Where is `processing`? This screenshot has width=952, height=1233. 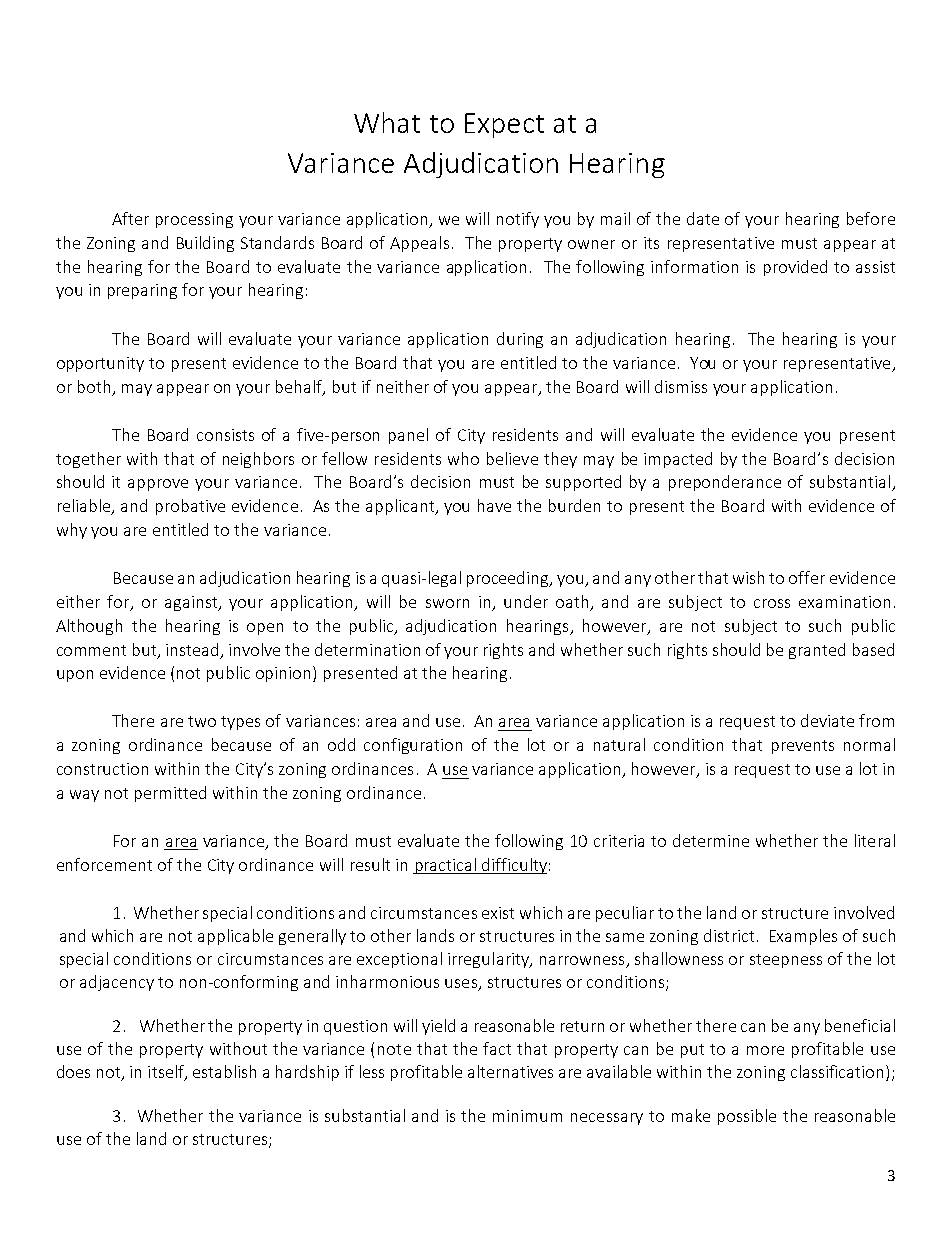 processing is located at coordinates (194, 220).
